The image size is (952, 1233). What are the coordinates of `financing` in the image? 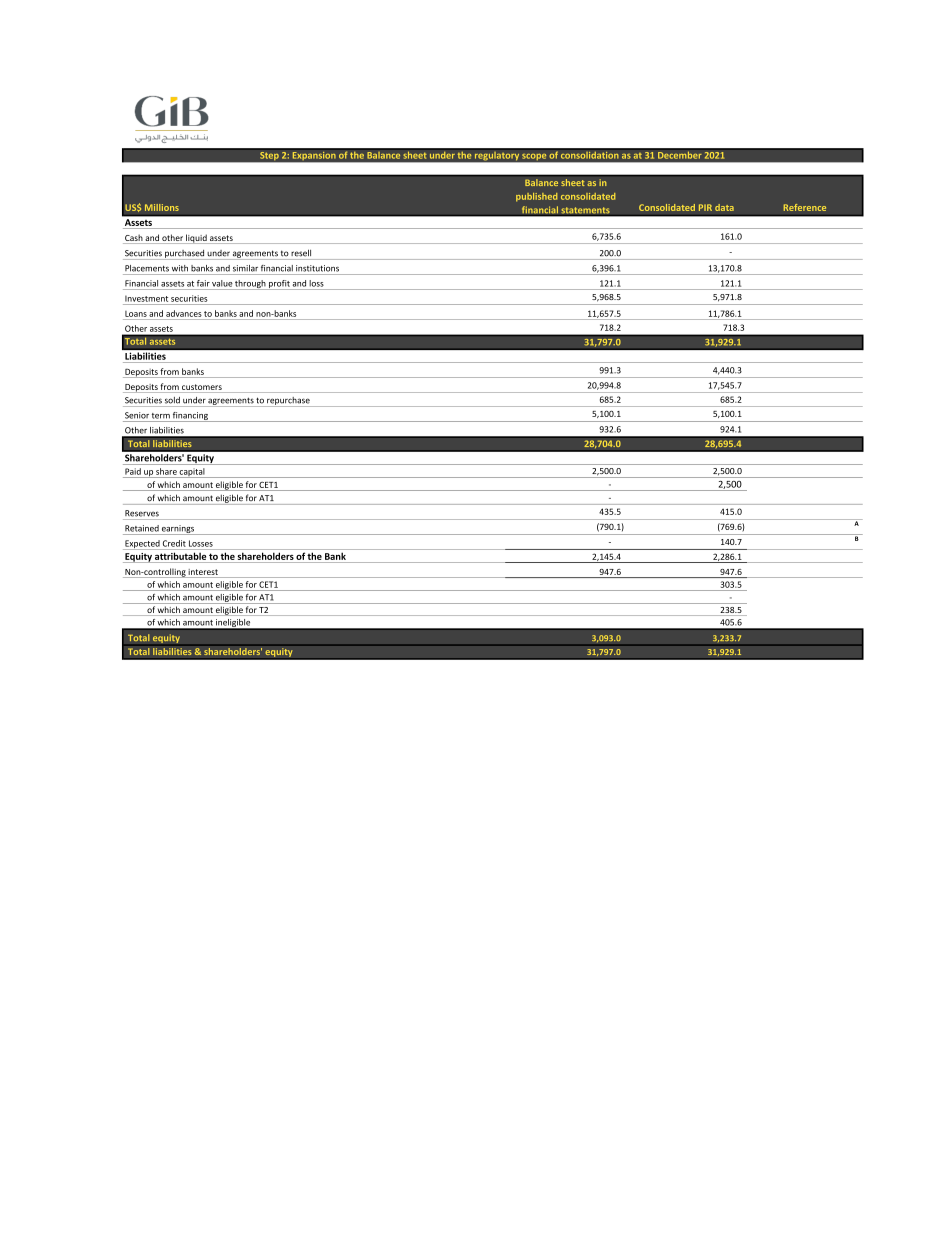 It's located at (190, 417).
